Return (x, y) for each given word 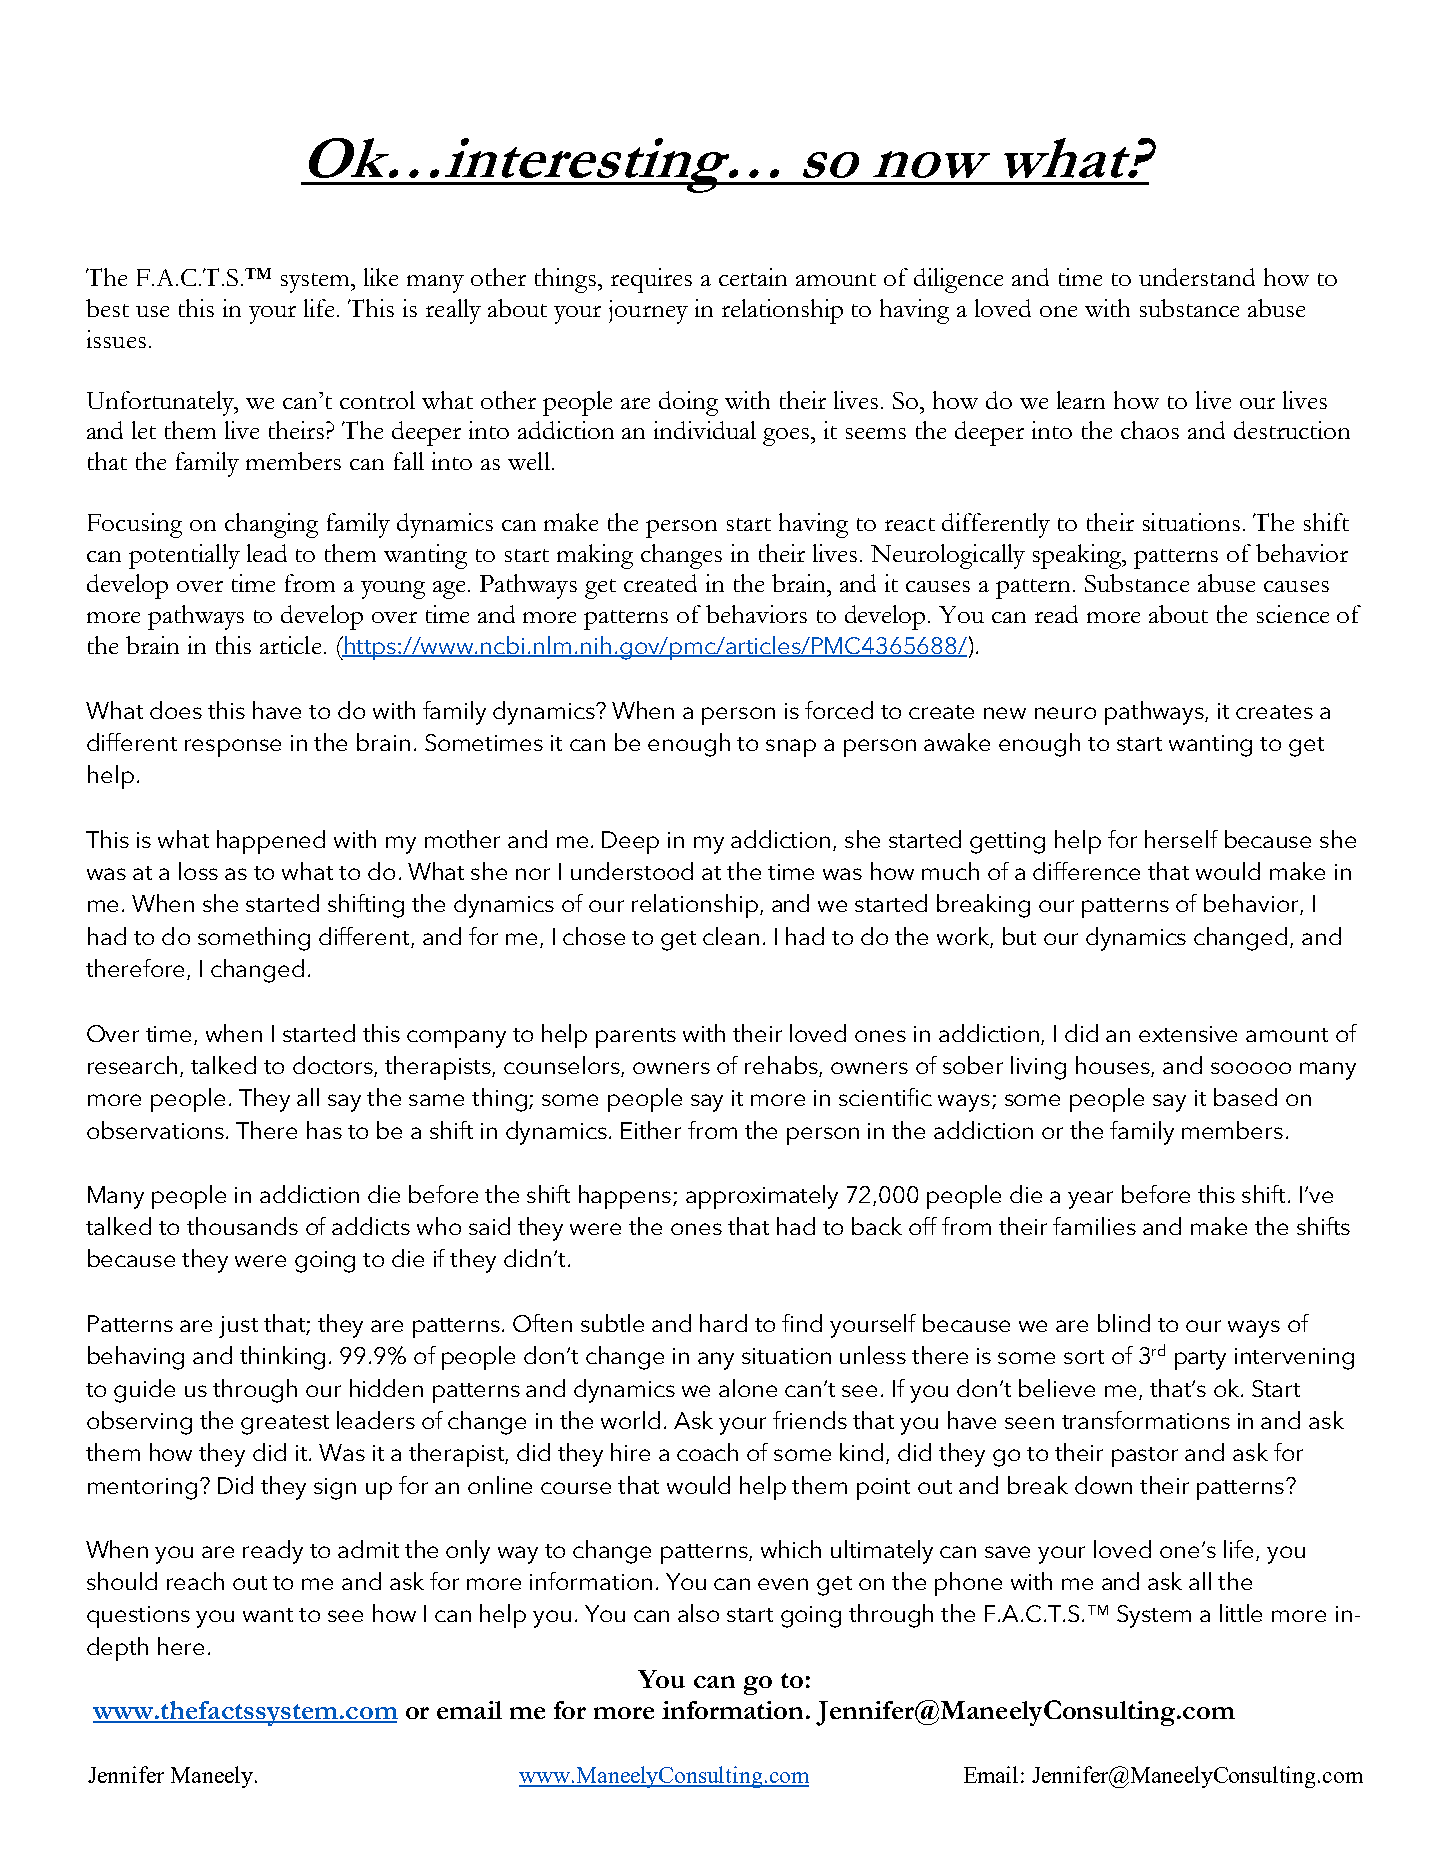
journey (648, 312)
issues (116, 339)
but (1019, 936)
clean (731, 936)
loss (198, 871)
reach (195, 1581)
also (698, 1613)
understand (1197, 277)
